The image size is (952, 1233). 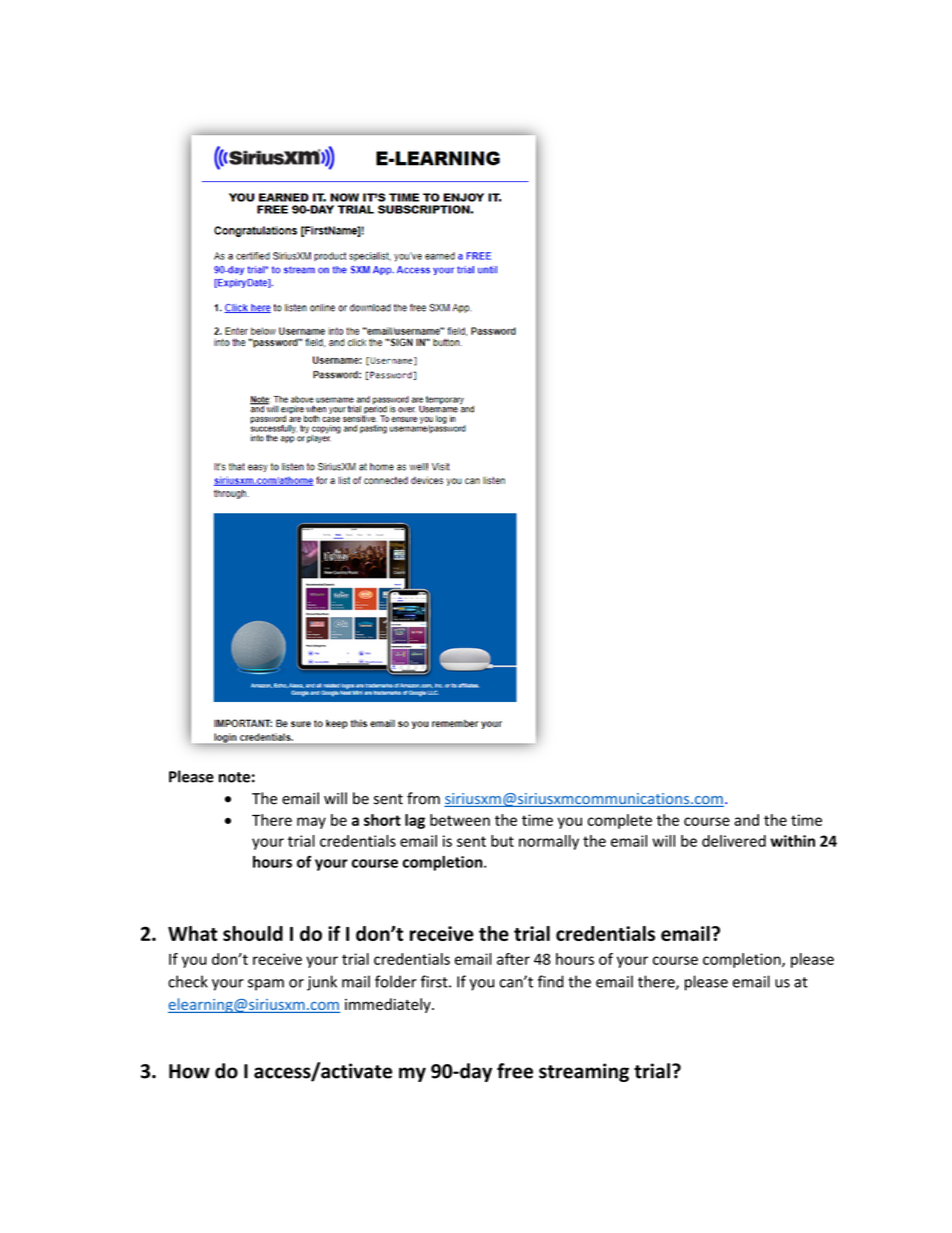 I want to click on may, so click(x=311, y=823).
